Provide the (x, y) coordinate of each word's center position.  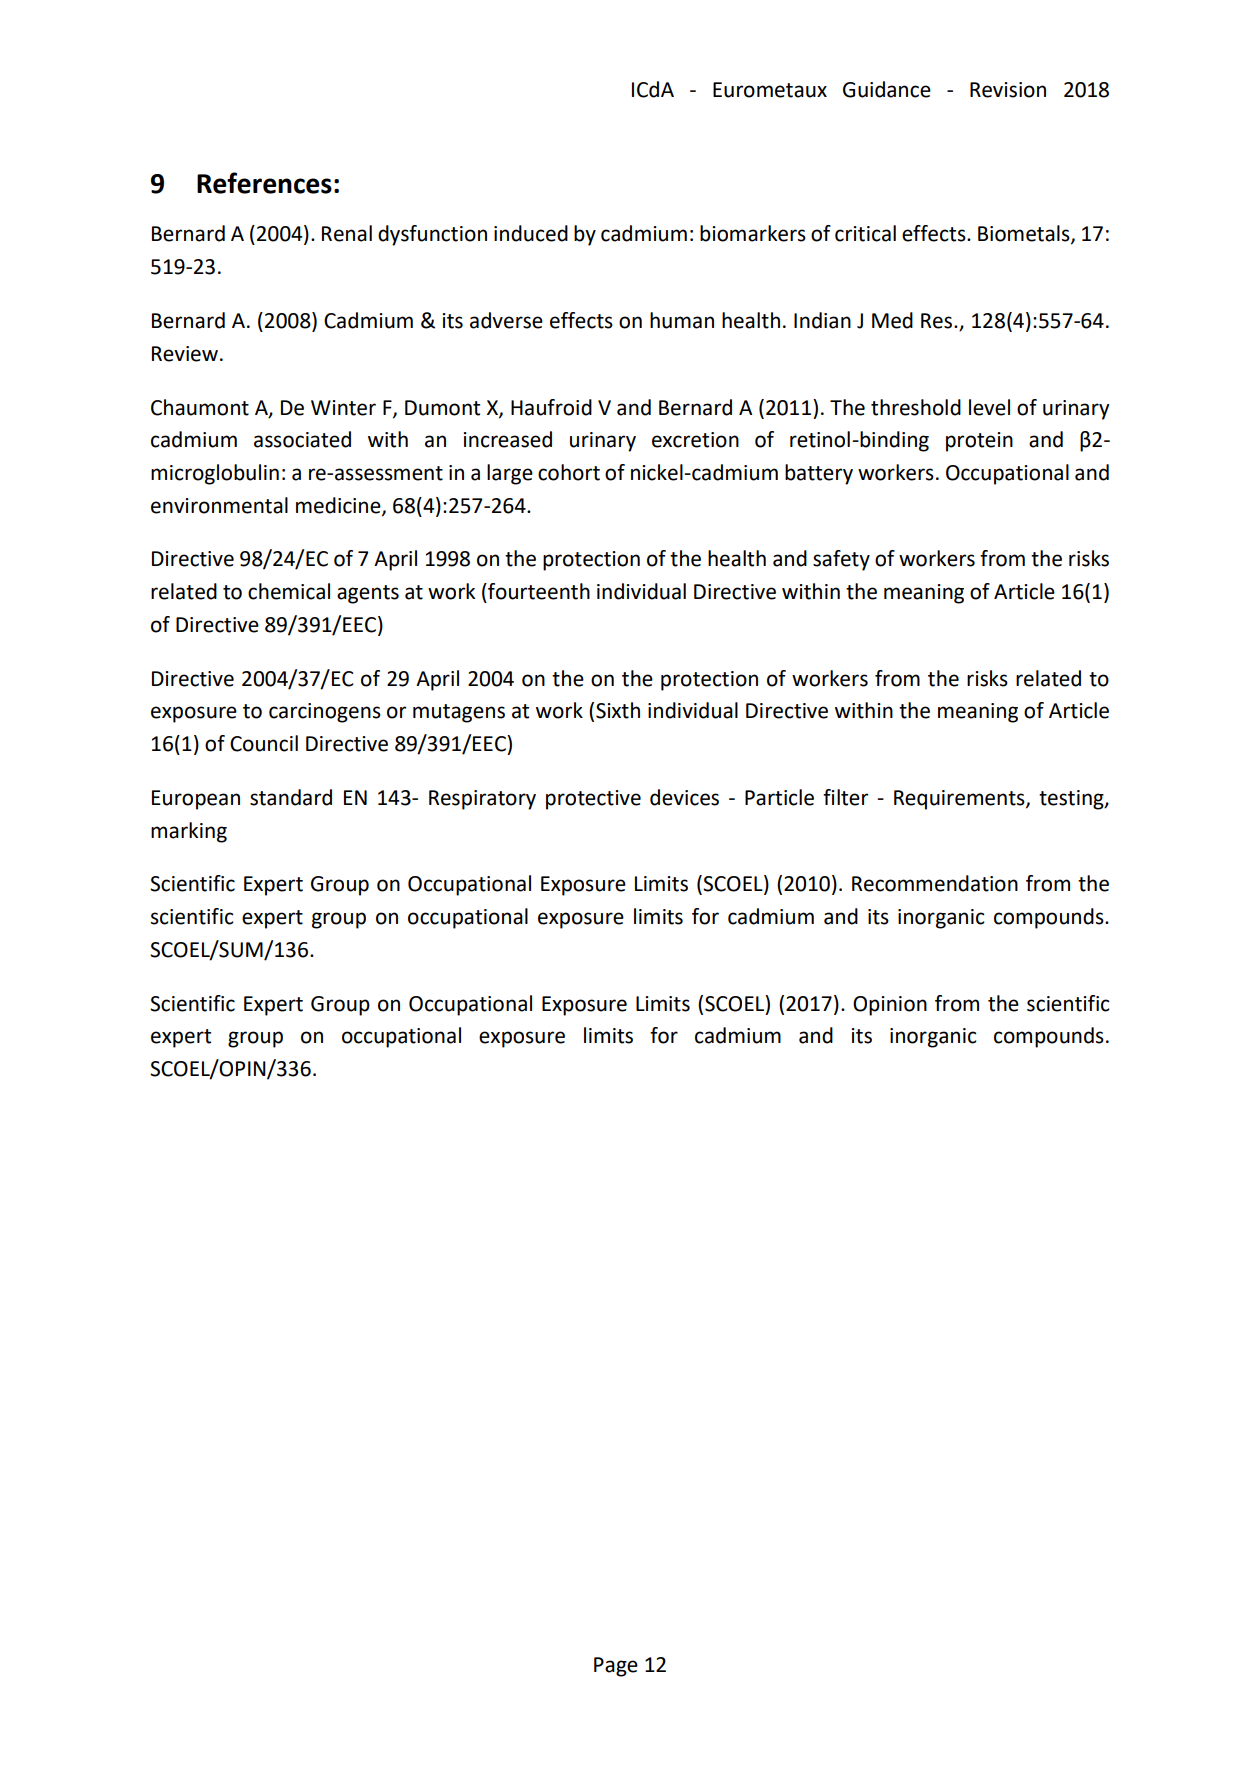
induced (531, 233)
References (264, 183)
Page (616, 1667)
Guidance (887, 89)
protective (593, 800)
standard (291, 797)
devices (684, 797)
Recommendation (935, 883)
